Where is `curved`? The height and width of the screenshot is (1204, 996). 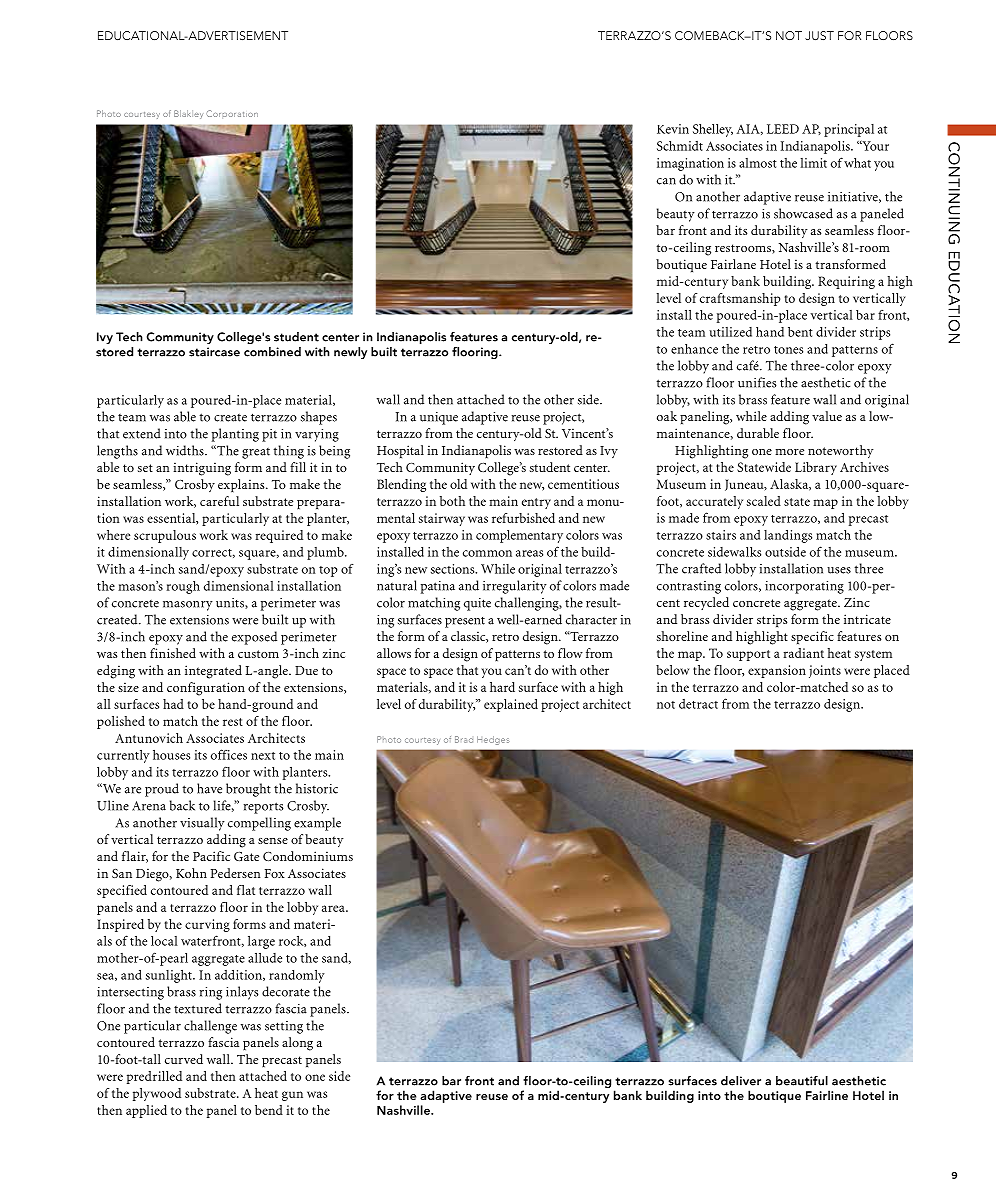 curved is located at coordinates (184, 1059).
